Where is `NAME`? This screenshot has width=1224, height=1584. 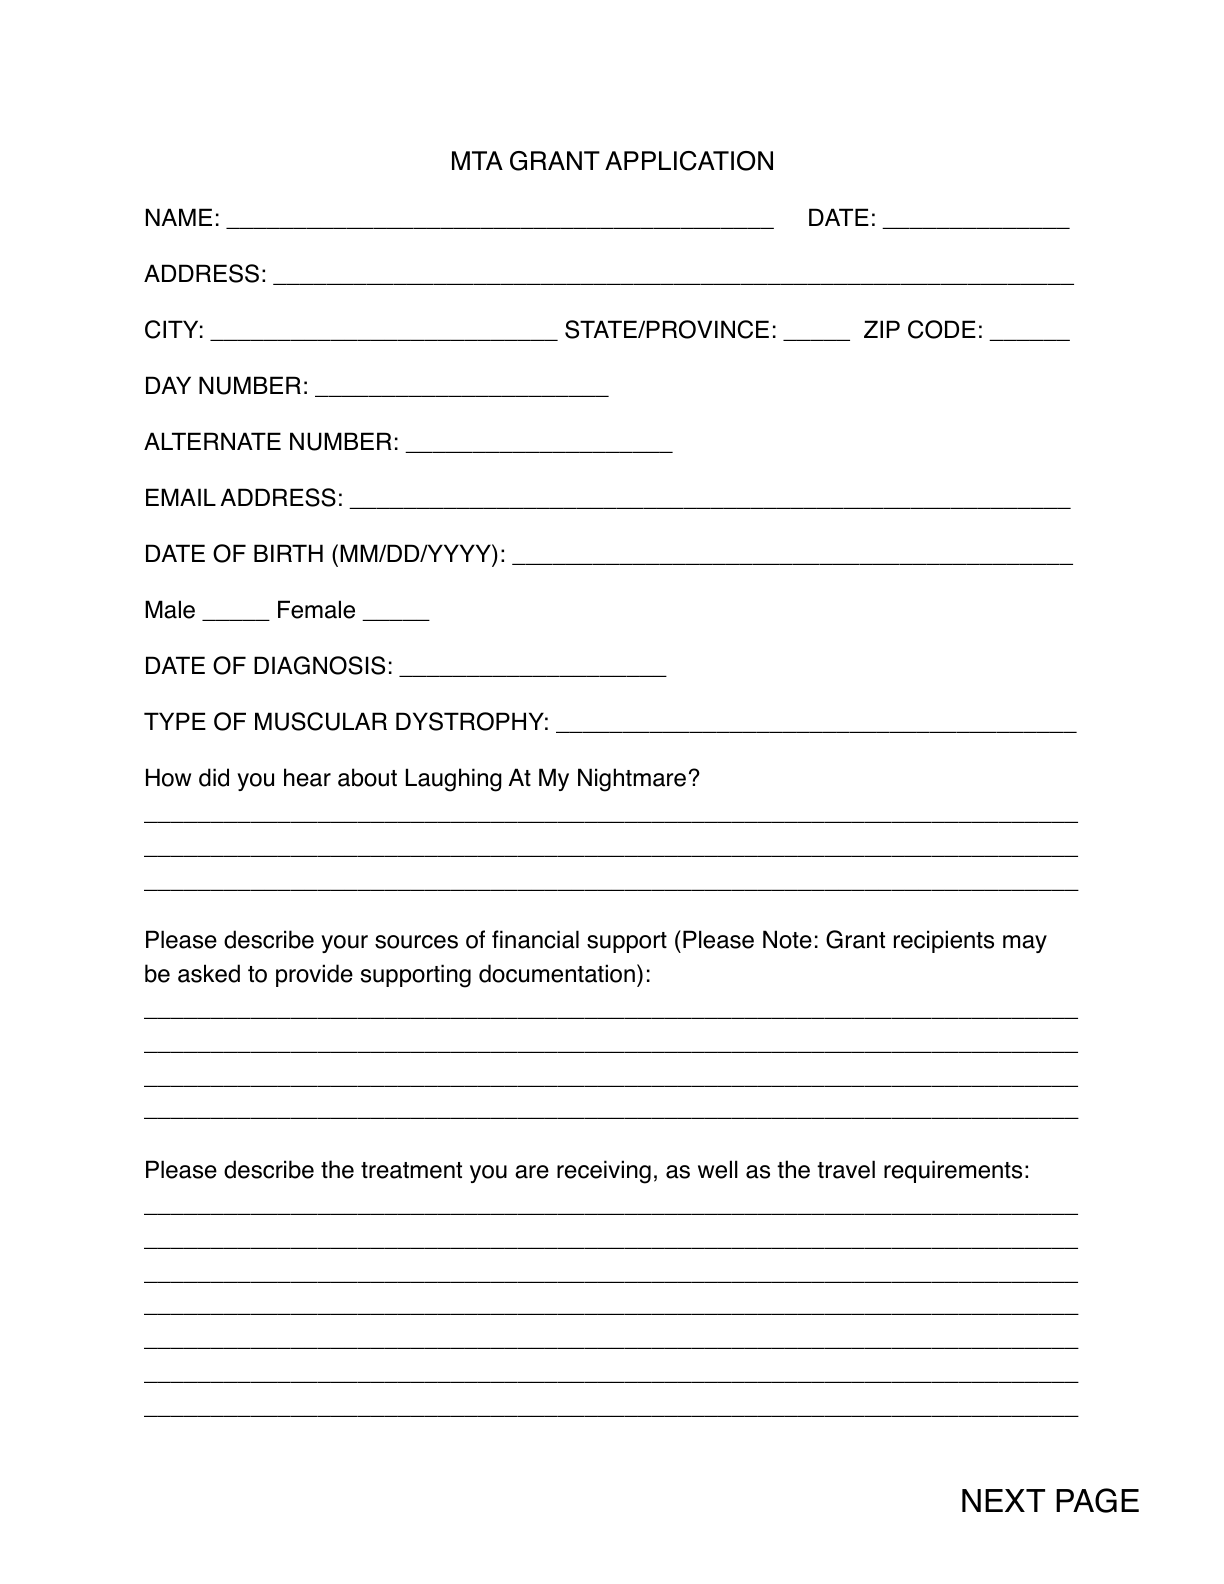
NAME is located at coordinates (179, 217).
